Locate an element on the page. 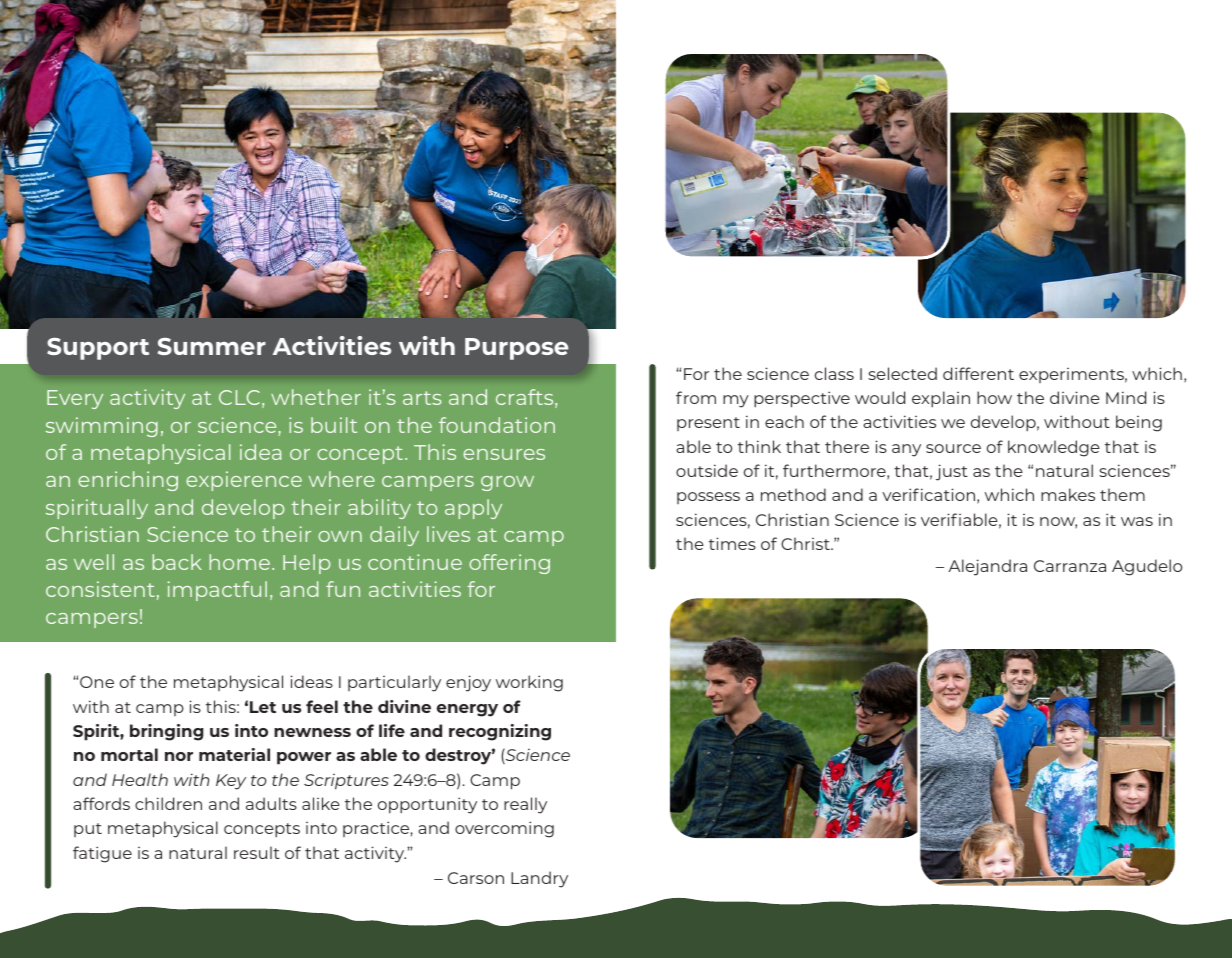 This page has height=958, width=1232. enjoy is located at coordinates (468, 683).
